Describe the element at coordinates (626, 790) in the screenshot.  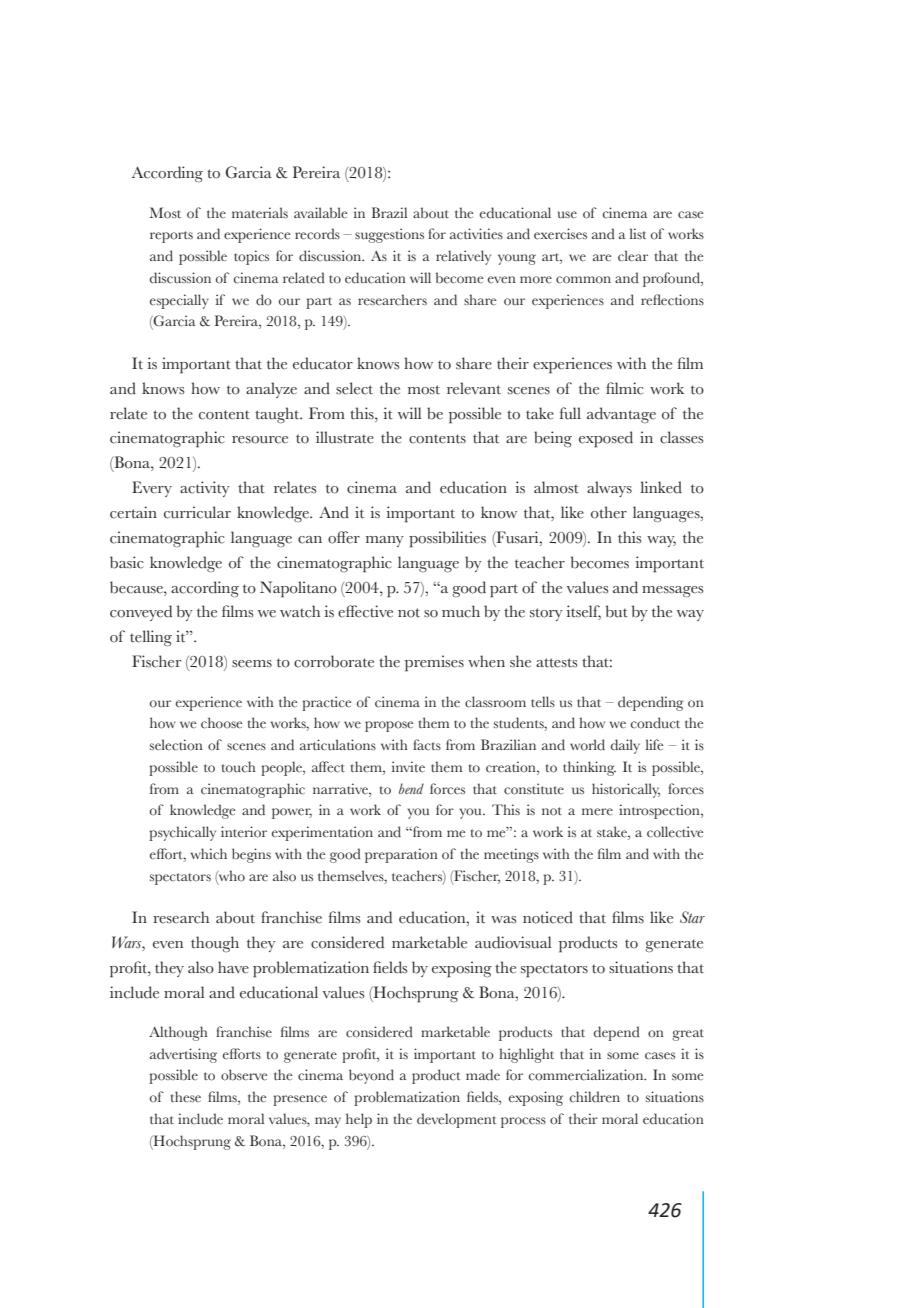
I see `historically` at that location.
